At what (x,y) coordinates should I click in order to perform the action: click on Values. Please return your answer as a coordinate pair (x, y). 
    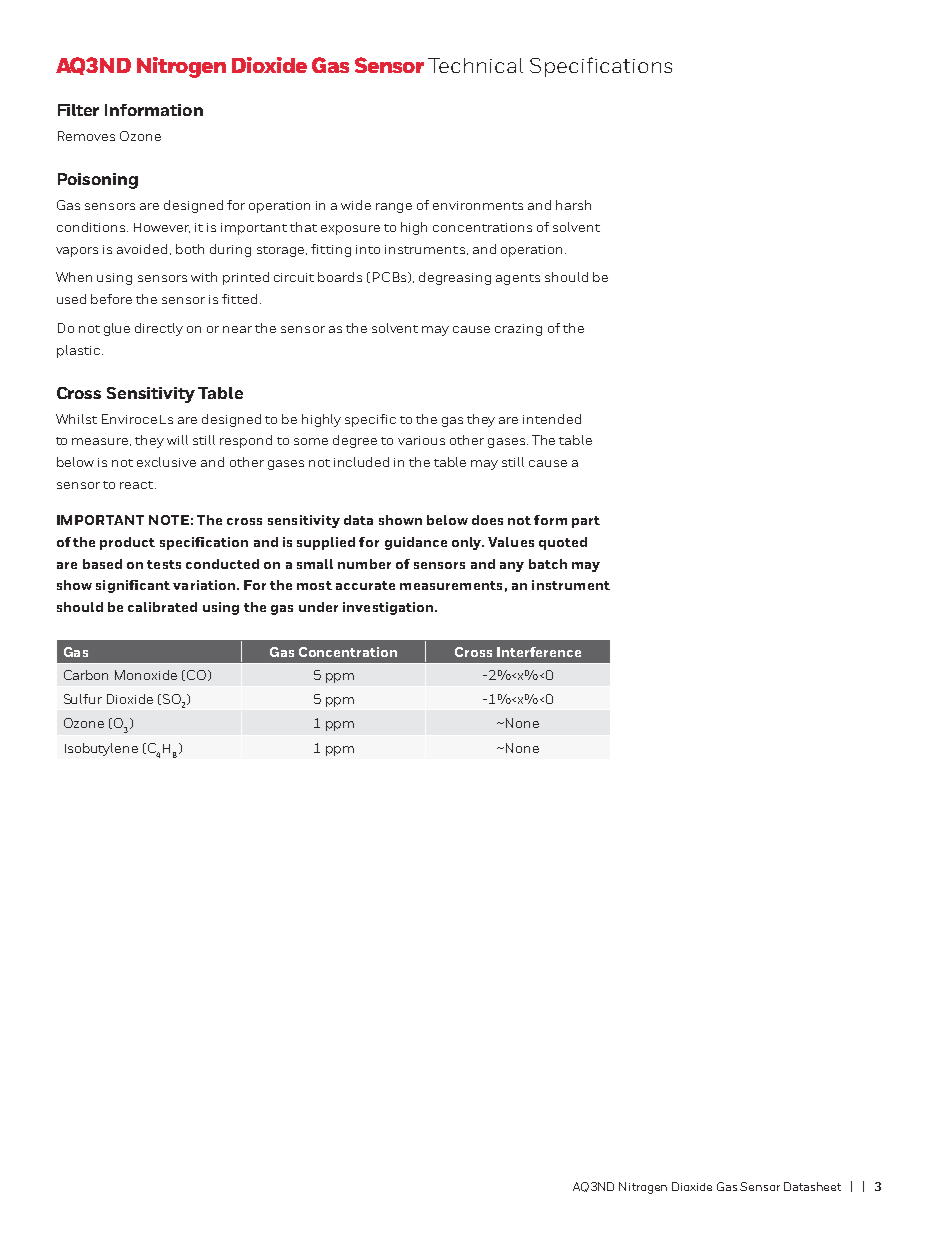
    Looking at the image, I should click on (511, 542).
